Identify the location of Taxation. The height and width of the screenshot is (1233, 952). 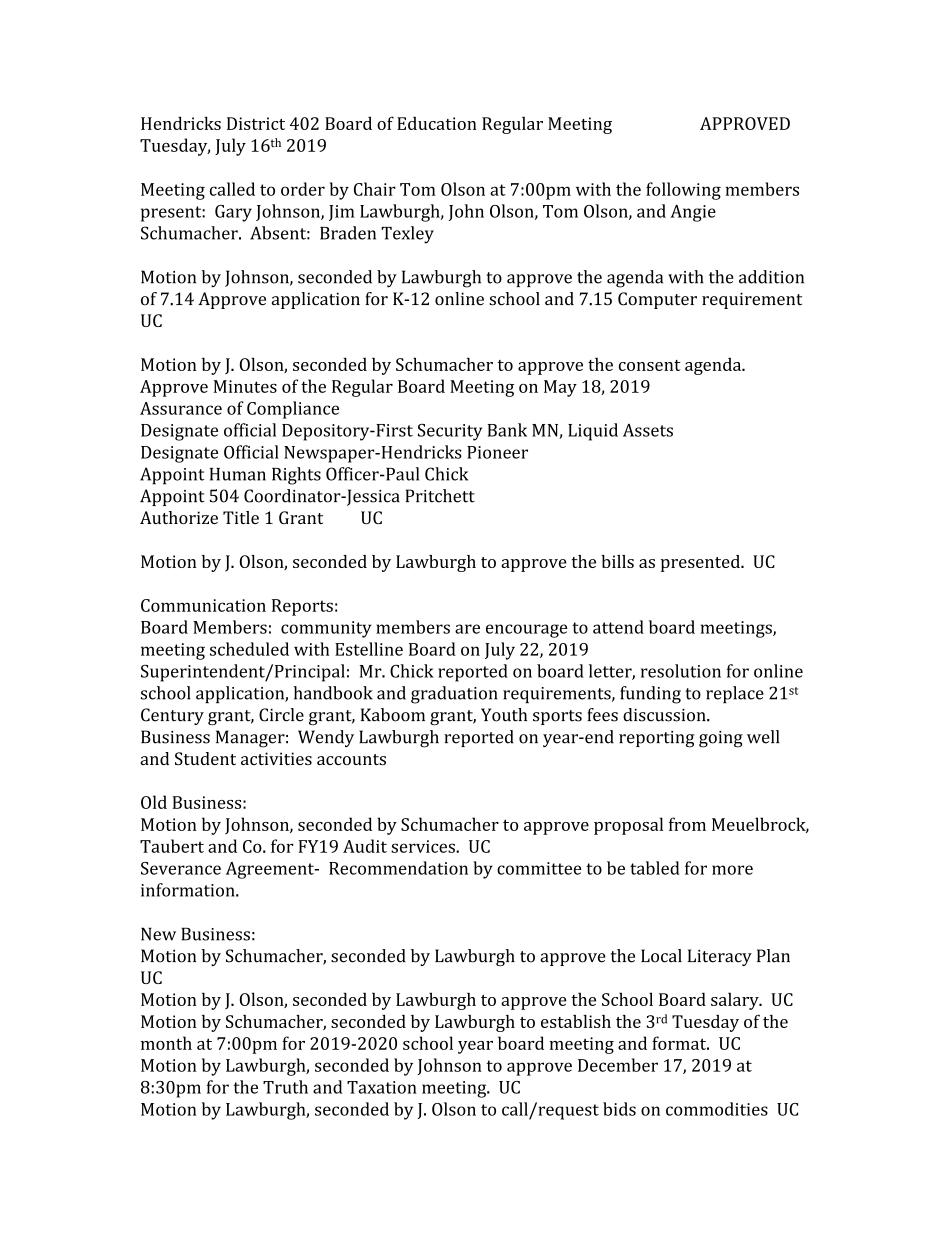
(382, 1087).
